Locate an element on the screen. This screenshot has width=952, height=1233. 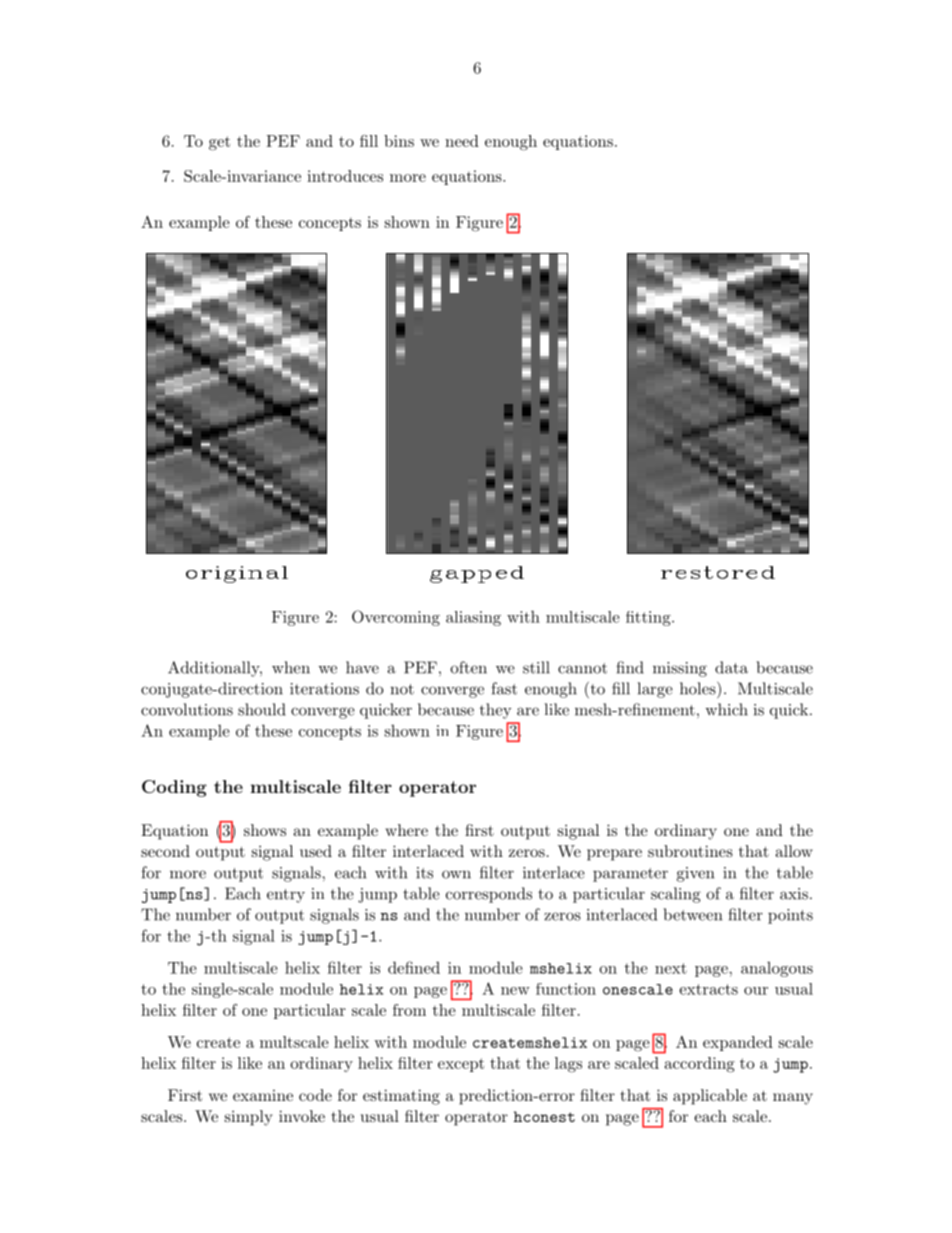
shows is located at coordinates (265, 830).
